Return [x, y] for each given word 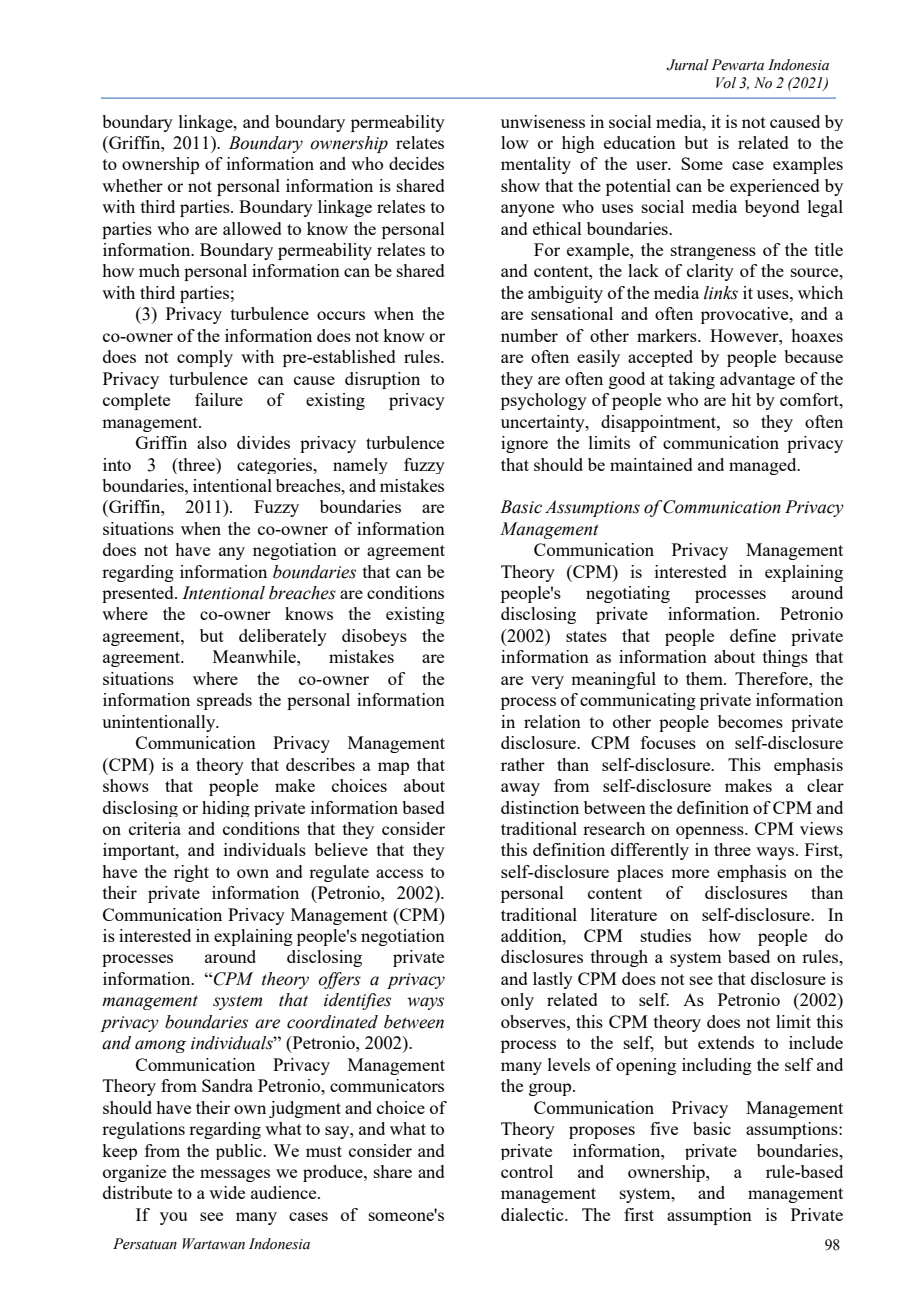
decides [416, 163]
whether [132, 185]
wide [227, 1192]
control [527, 1171]
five [664, 1128]
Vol [726, 83]
